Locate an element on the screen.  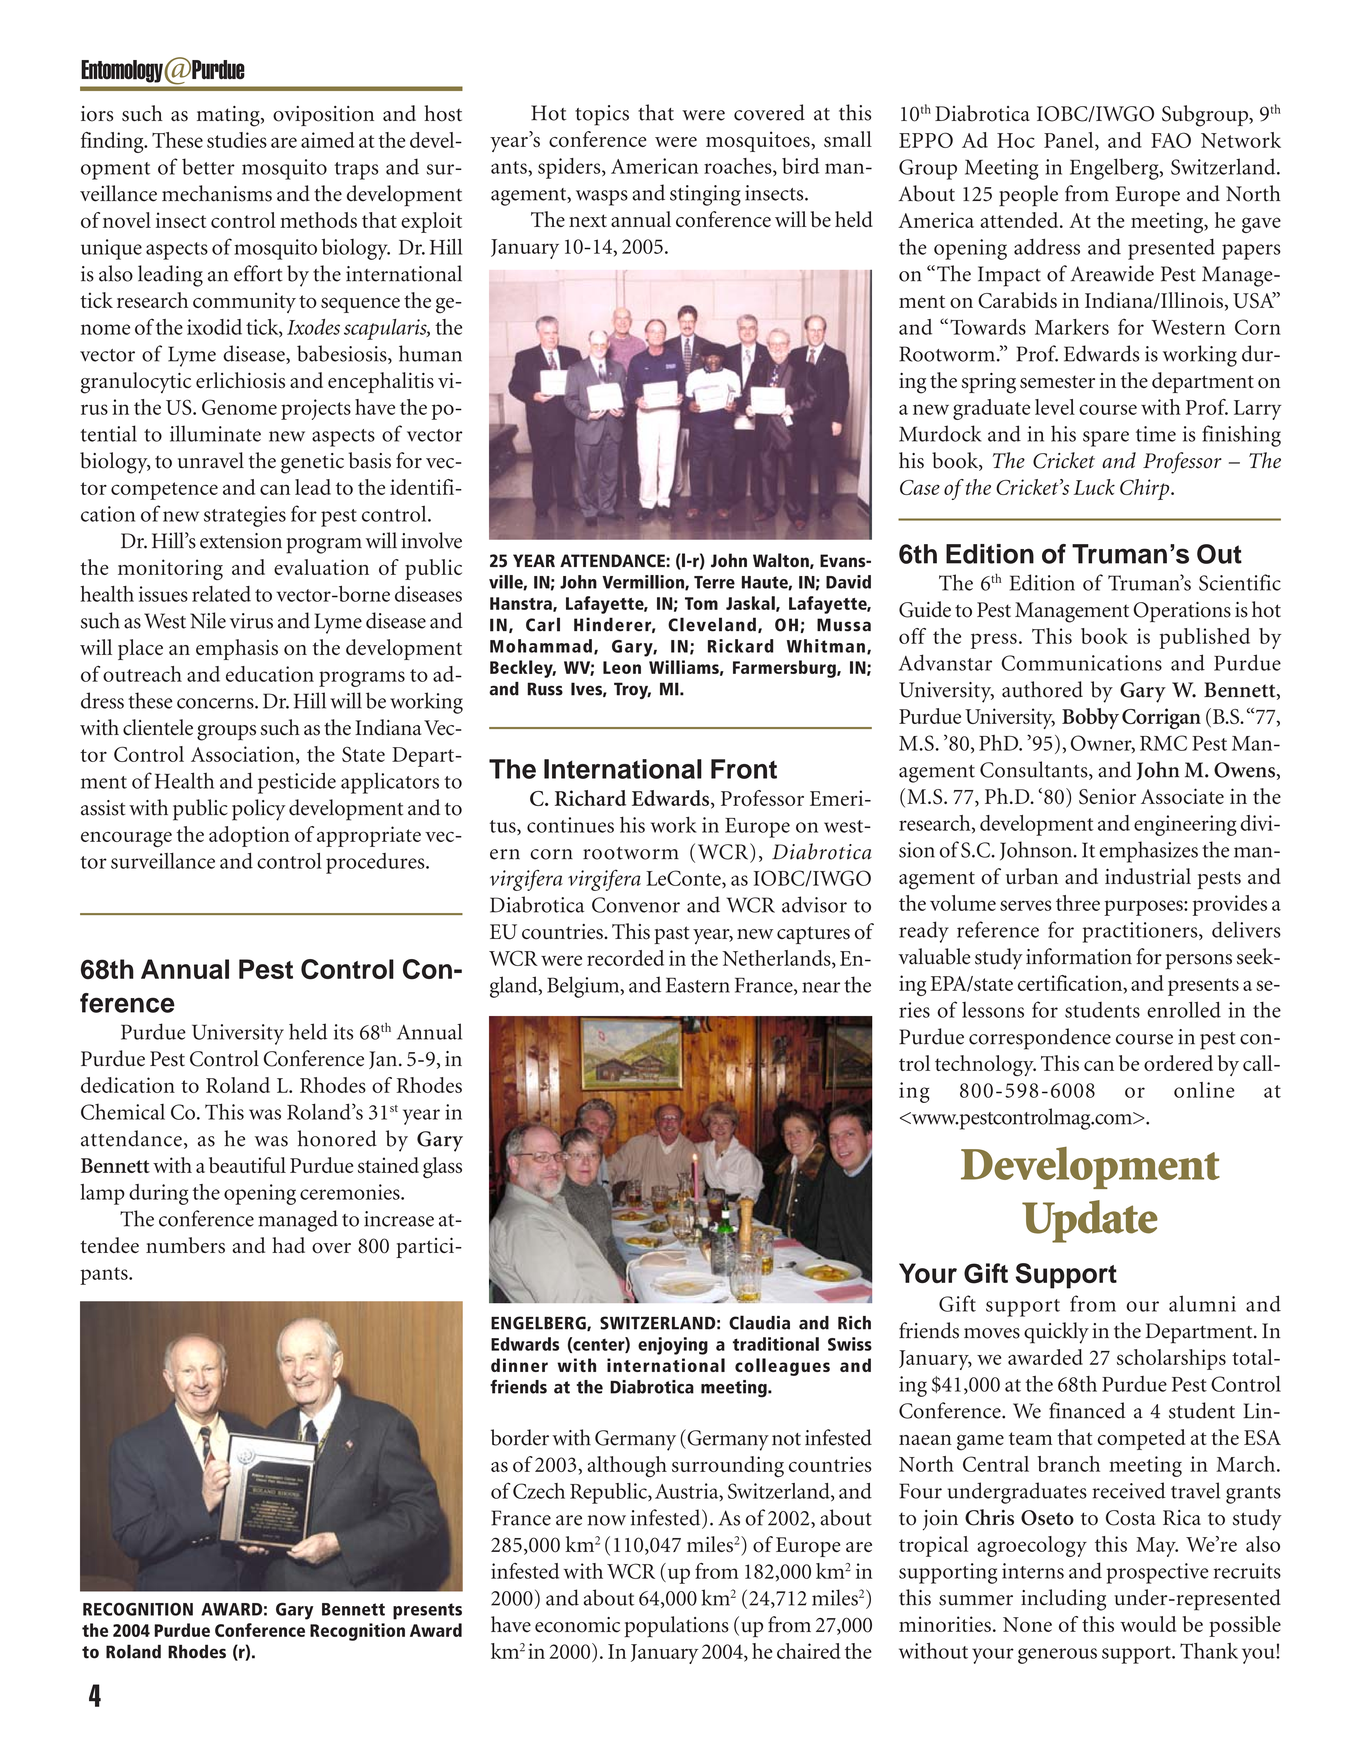
economic is located at coordinates (577, 1625).
